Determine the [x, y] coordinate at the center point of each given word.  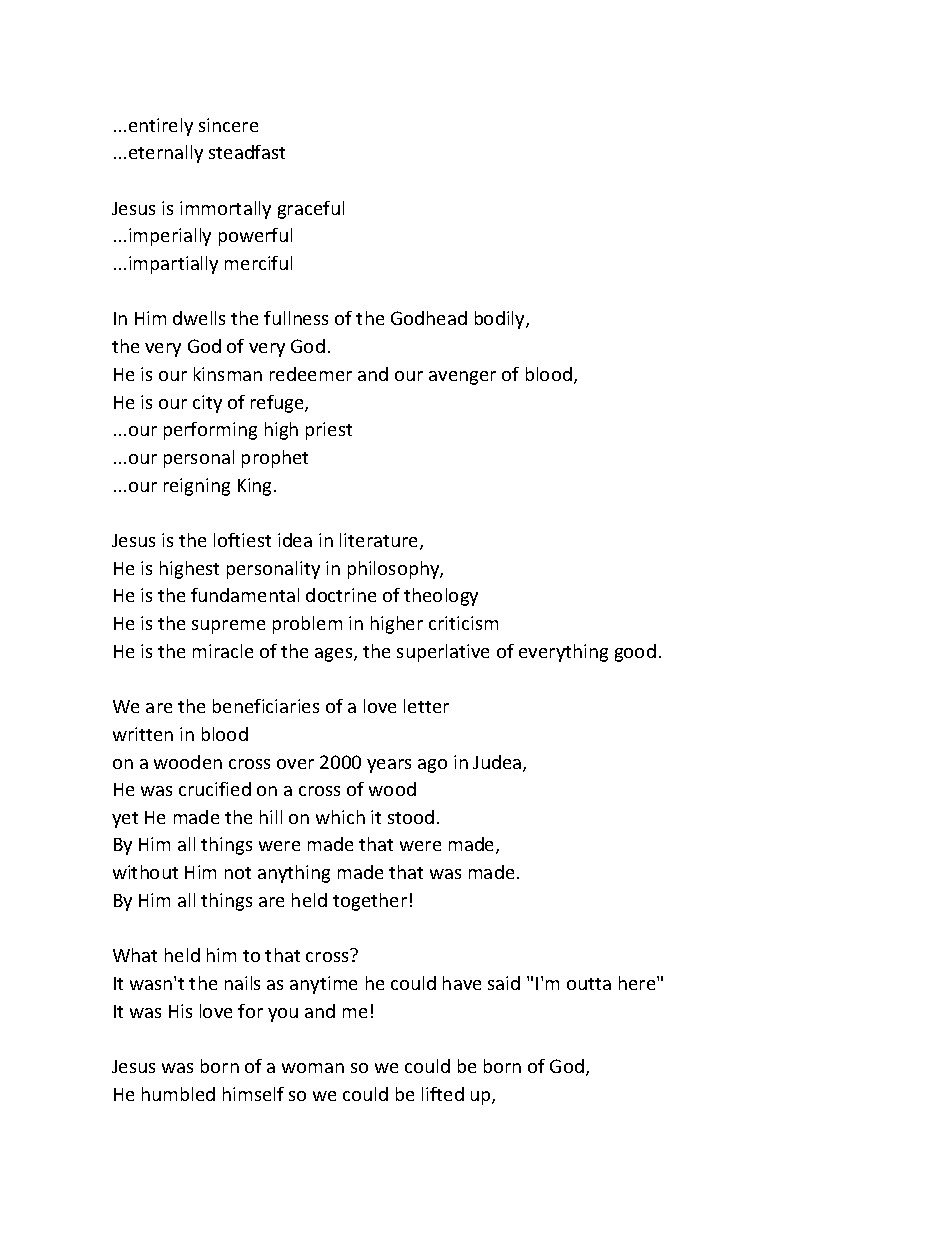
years [389, 766]
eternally [166, 154]
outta [589, 984]
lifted [443, 1094]
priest [329, 431]
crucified [215, 789]
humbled [178, 1094]
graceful [311, 210]
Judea [498, 763]
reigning [197, 487]
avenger [462, 378]
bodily [501, 320]
